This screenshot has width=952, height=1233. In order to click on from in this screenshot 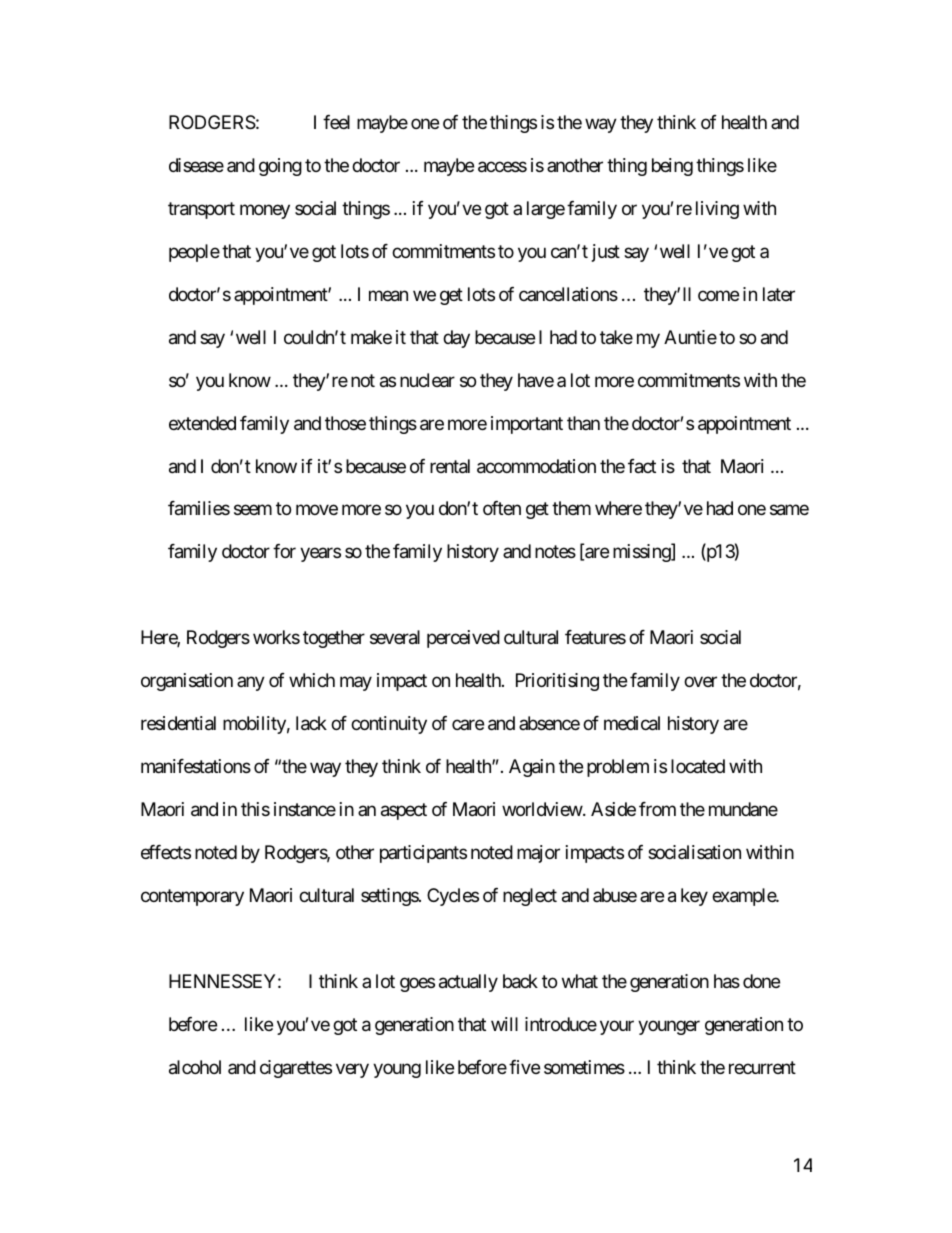, I will do `click(657, 809)`.
